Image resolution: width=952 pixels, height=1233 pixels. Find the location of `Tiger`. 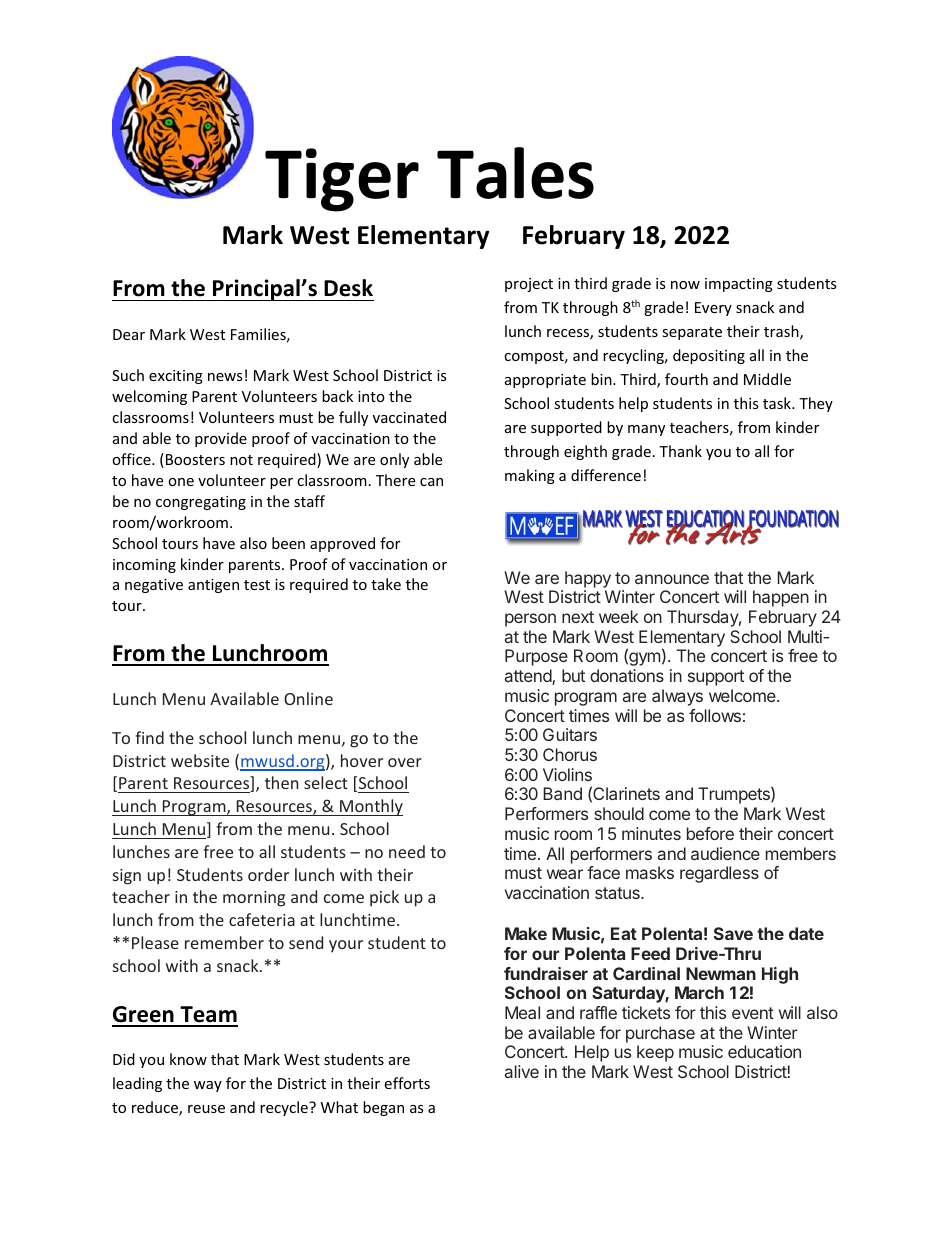

Tiger is located at coordinates (342, 180).
